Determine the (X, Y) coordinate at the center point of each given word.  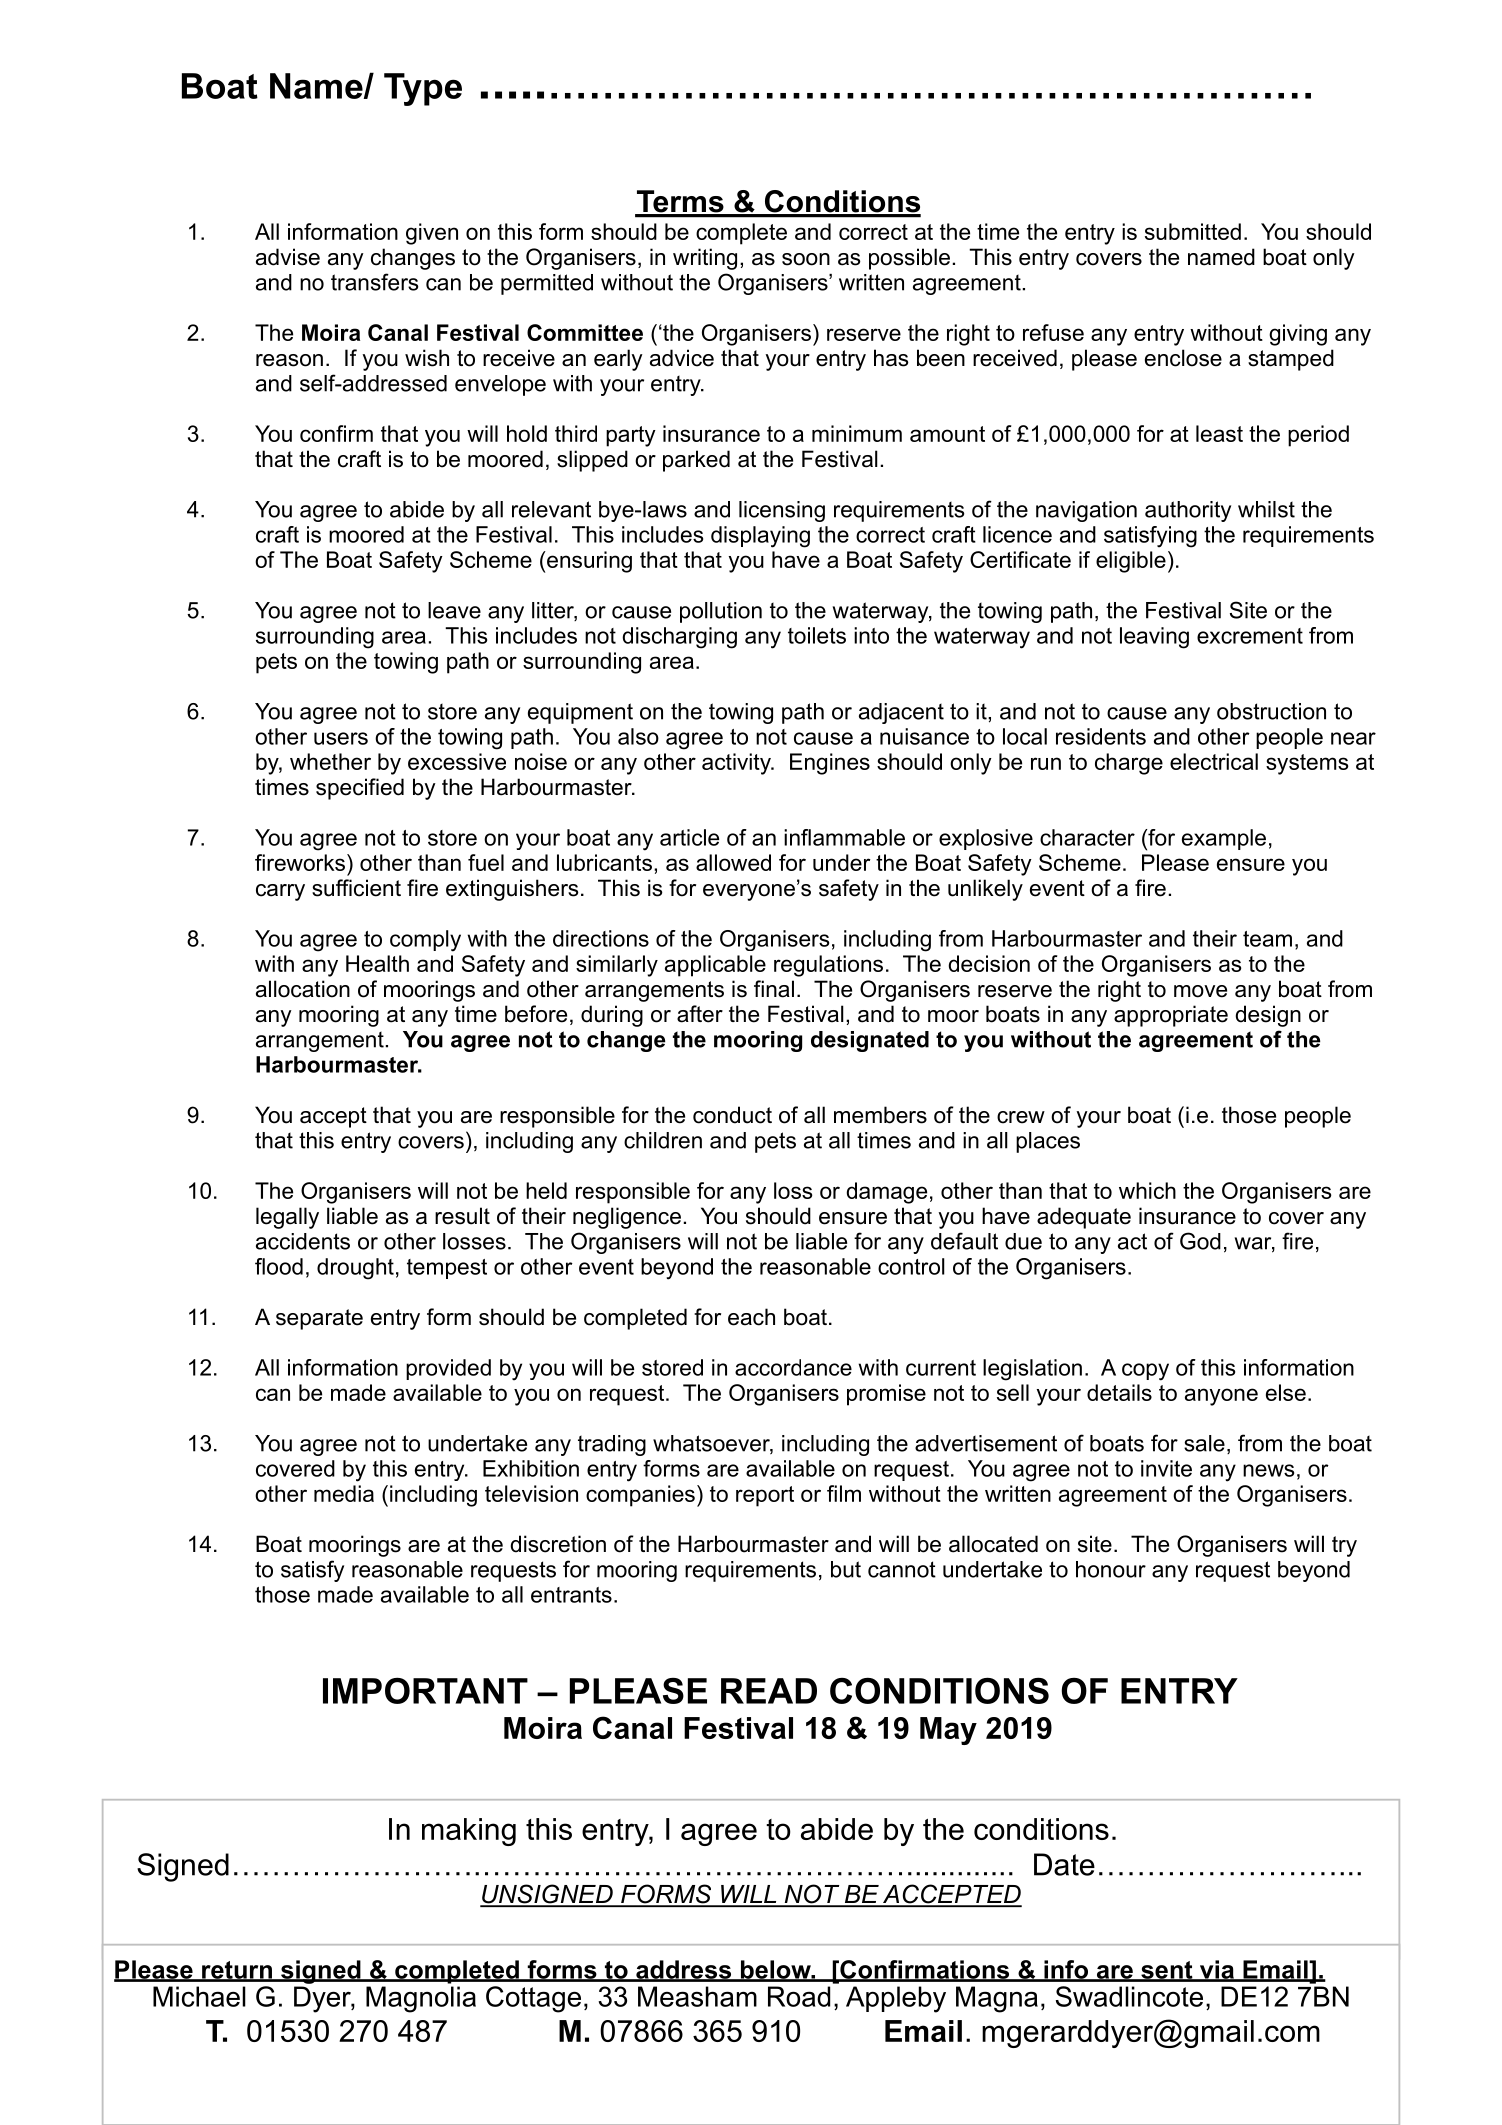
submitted (1193, 231)
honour (1111, 1569)
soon (806, 259)
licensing (782, 511)
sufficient (356, 888)
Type (423, 89)
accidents (303, 1241)
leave (454, 610)
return (237, 1971)
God (1200, 1241)
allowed (733, 862)
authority (1188, 511)
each (751, 1317)
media (344, 1493)
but (846, 1569)
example (1224, 839)
